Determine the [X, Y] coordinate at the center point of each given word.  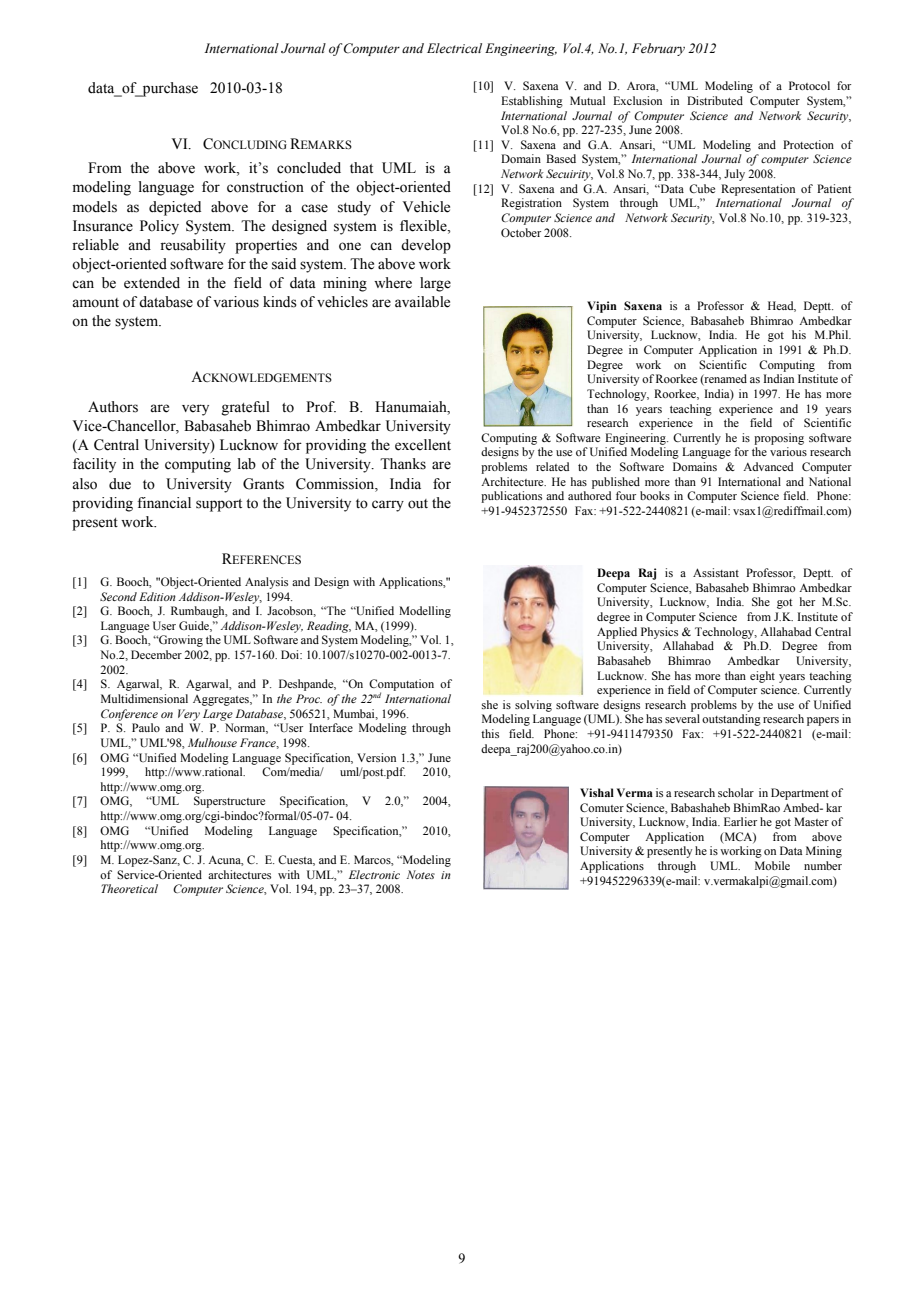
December [156, 654]
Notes [421, 874]
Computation [401, 686]
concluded [309, 168]
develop [426, 246]
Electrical [454, 48]
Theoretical [129, 888]
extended [152, 283]
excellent [423, 445]
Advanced [768, 466]
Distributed [715, 100]
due [120, 484]
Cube [702, 188]
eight [762, 677]
